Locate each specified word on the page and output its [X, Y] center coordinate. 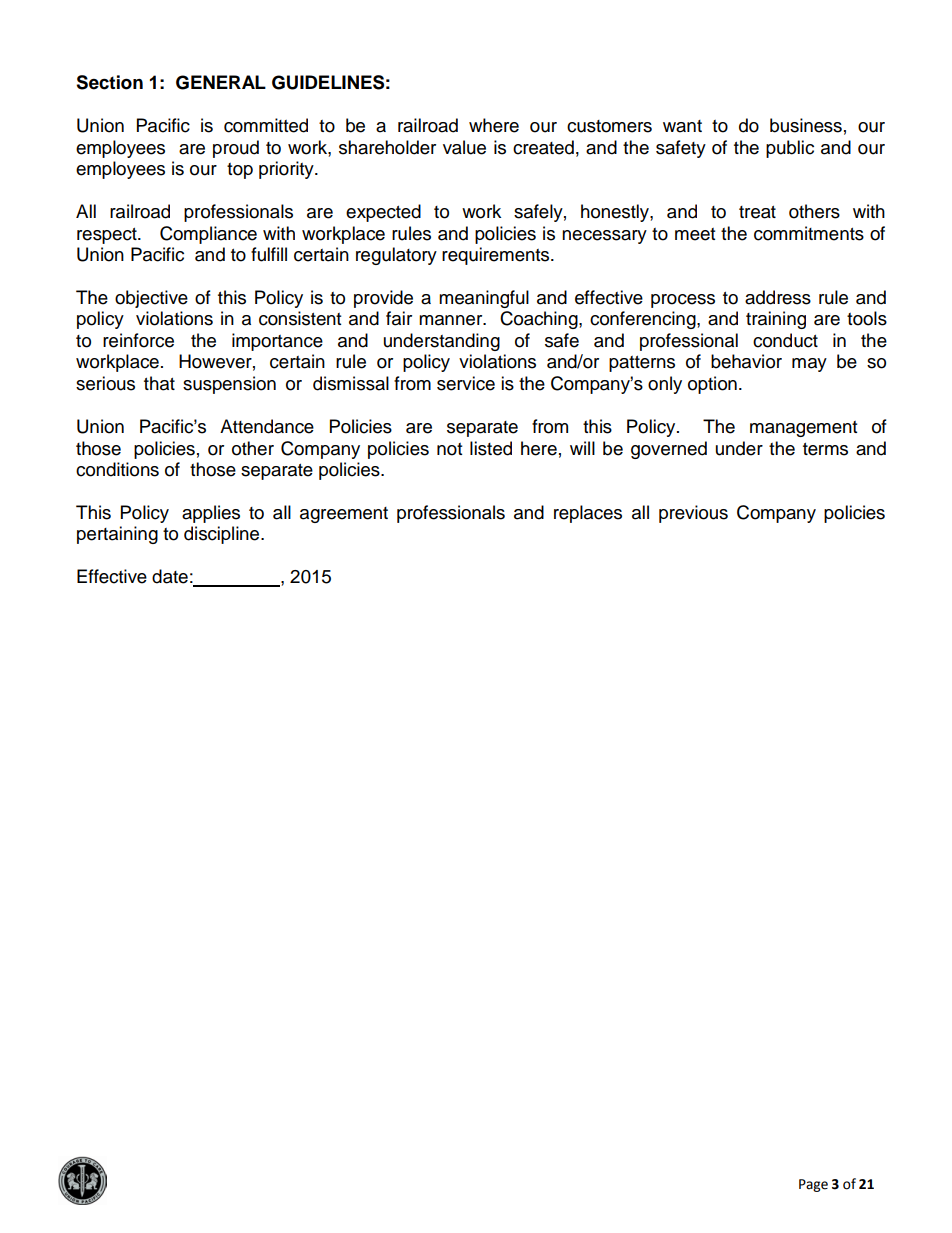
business [806, 125]
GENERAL [221, 82]
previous [693, 514]
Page [813, 1185]
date [170, 576]
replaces [588, 514]
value [464, 147]
